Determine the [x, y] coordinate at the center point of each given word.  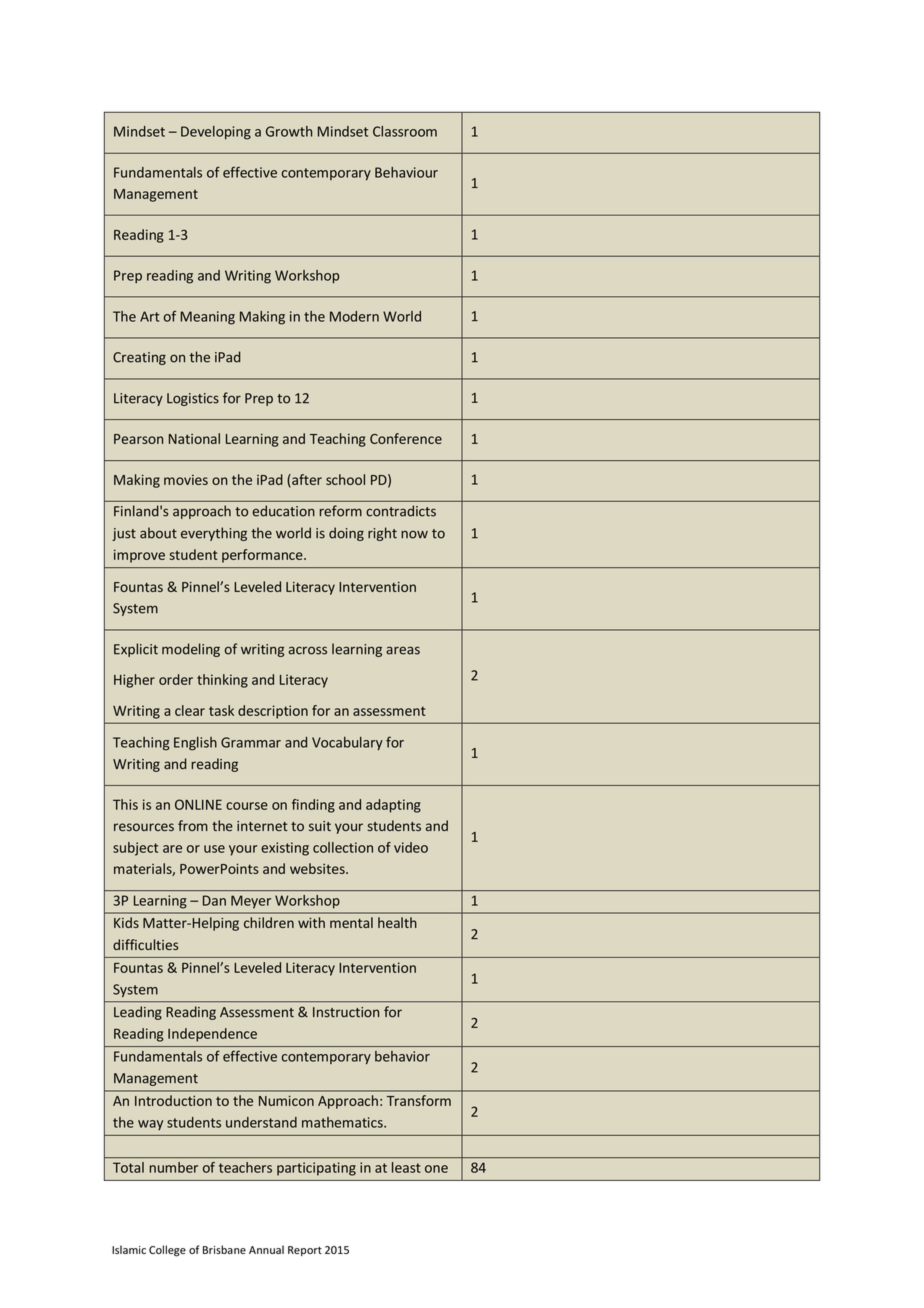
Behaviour [406, 172]
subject [135, 849]
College [167, 1251]
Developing [216, 133]
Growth [289, 131]
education [283, 511]
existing [285, 849]
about [158, 533]
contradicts [401, 511]
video [411, 847]
